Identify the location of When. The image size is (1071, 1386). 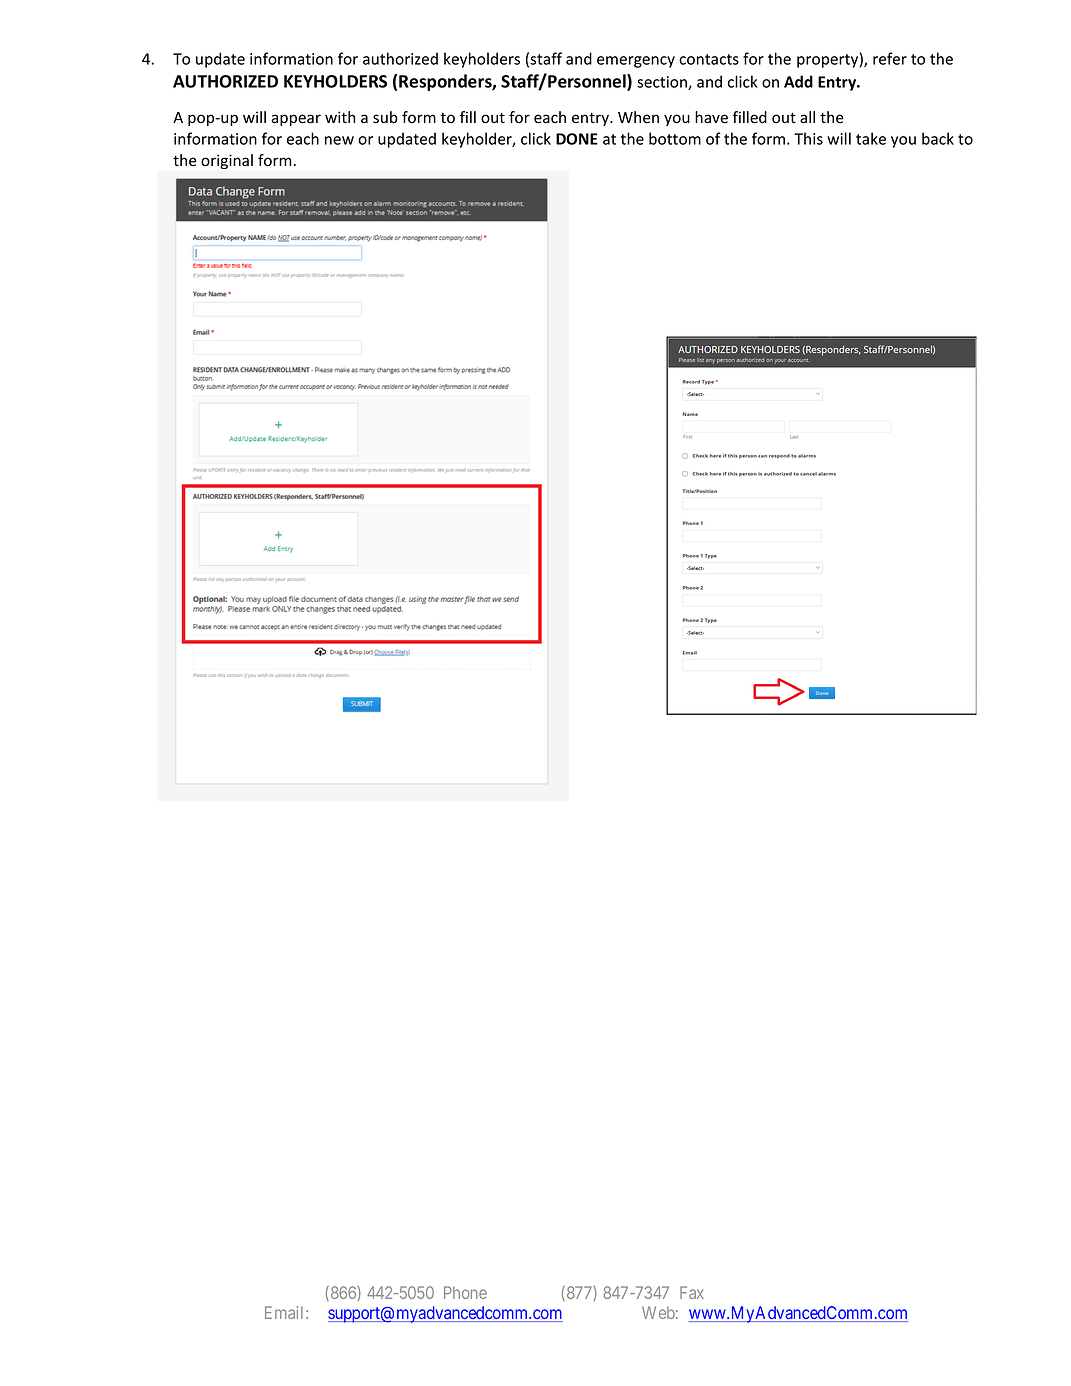
(638, 117).
